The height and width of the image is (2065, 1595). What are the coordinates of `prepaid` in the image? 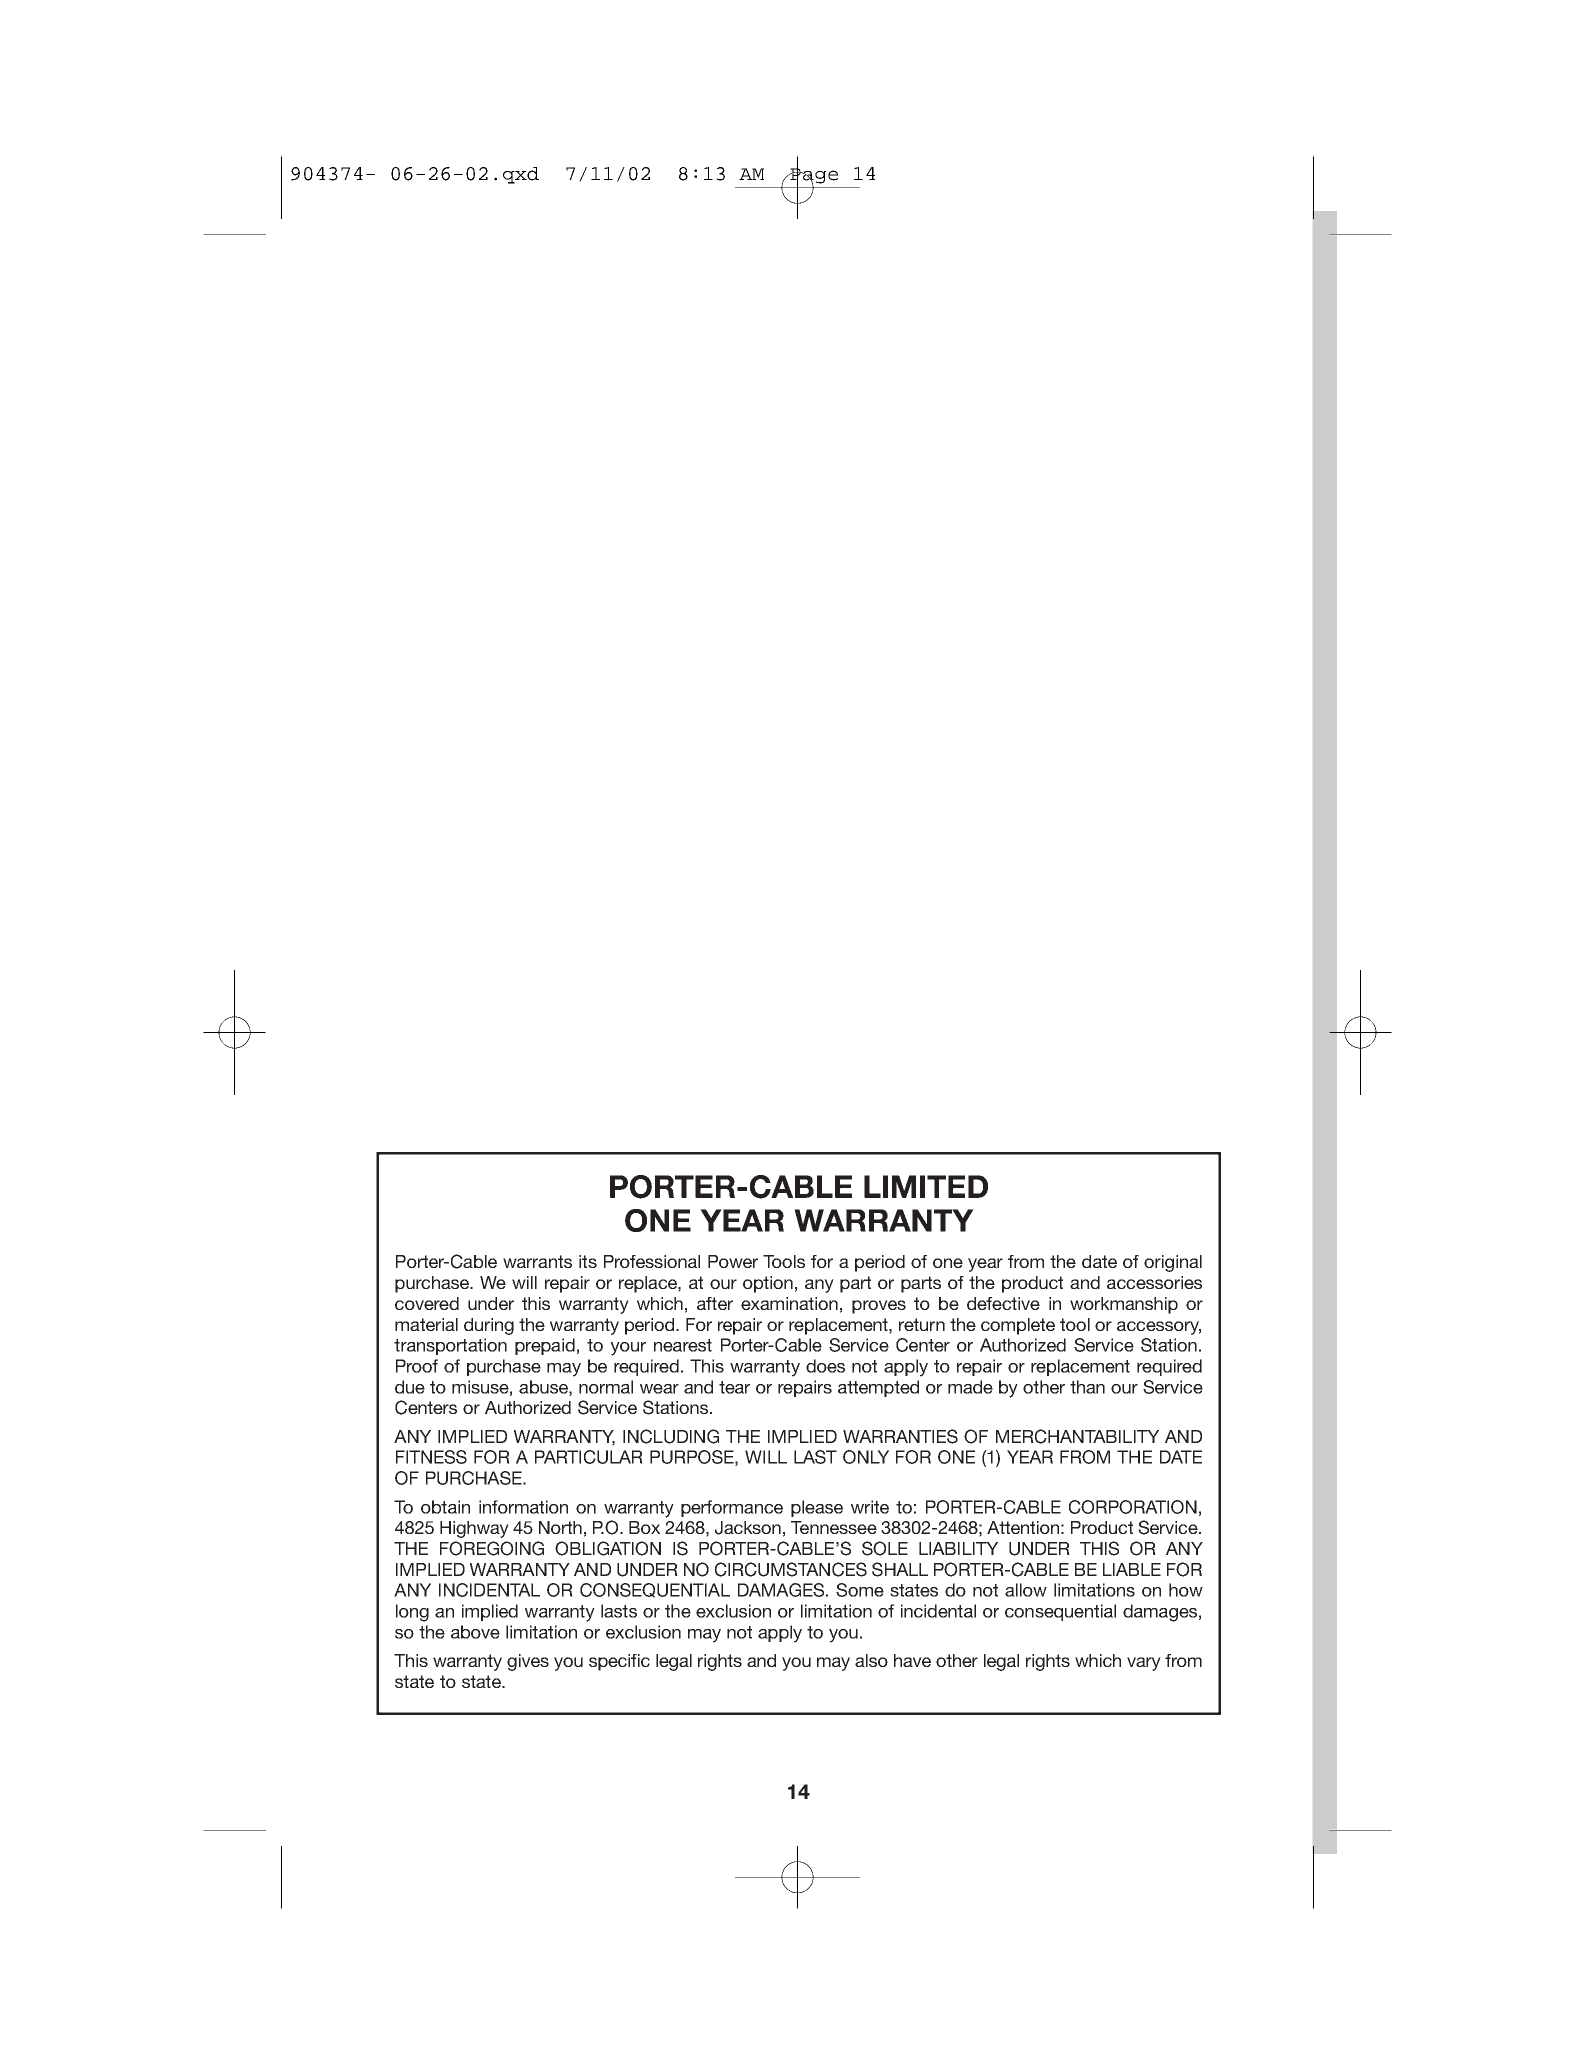 It's located at (545, 1346).
